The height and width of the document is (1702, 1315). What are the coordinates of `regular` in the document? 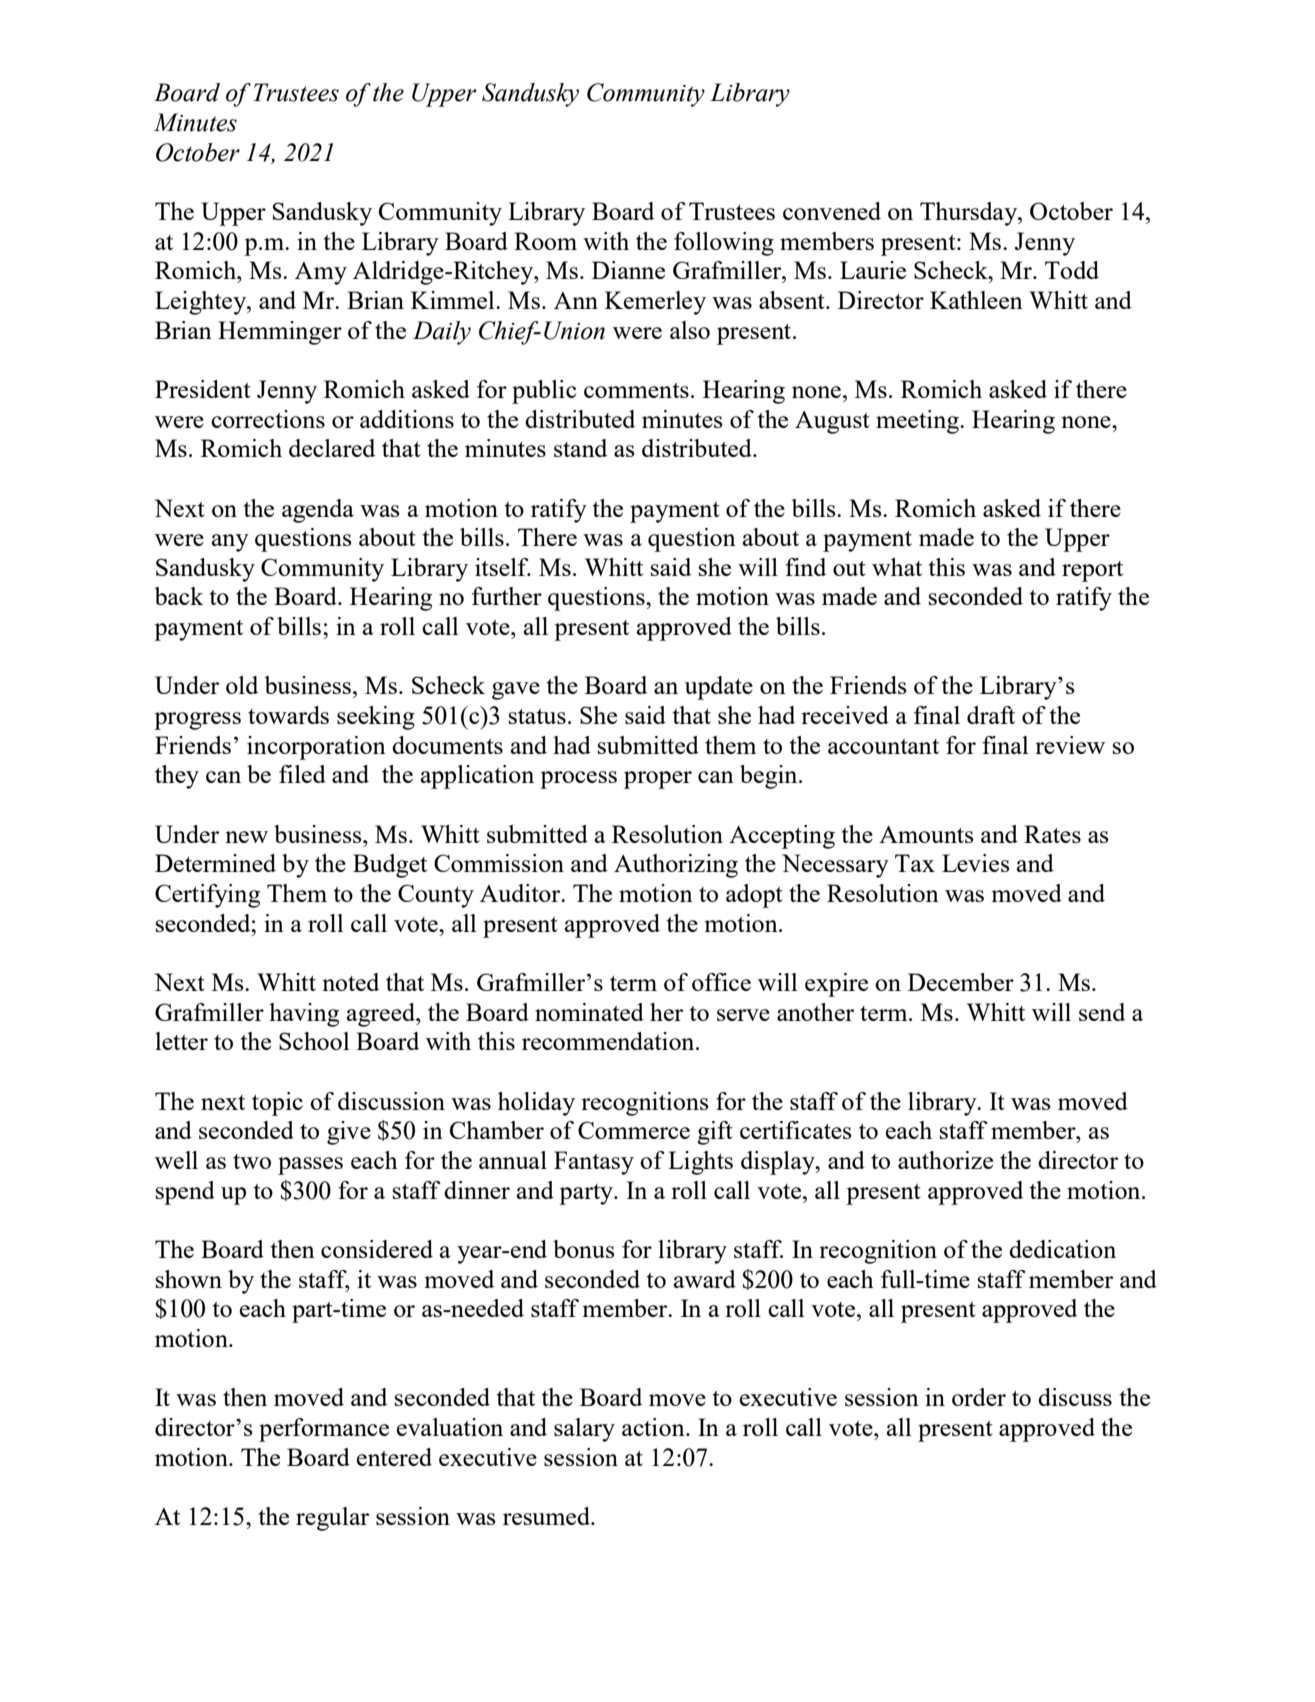 It's located at (332, 1519).
